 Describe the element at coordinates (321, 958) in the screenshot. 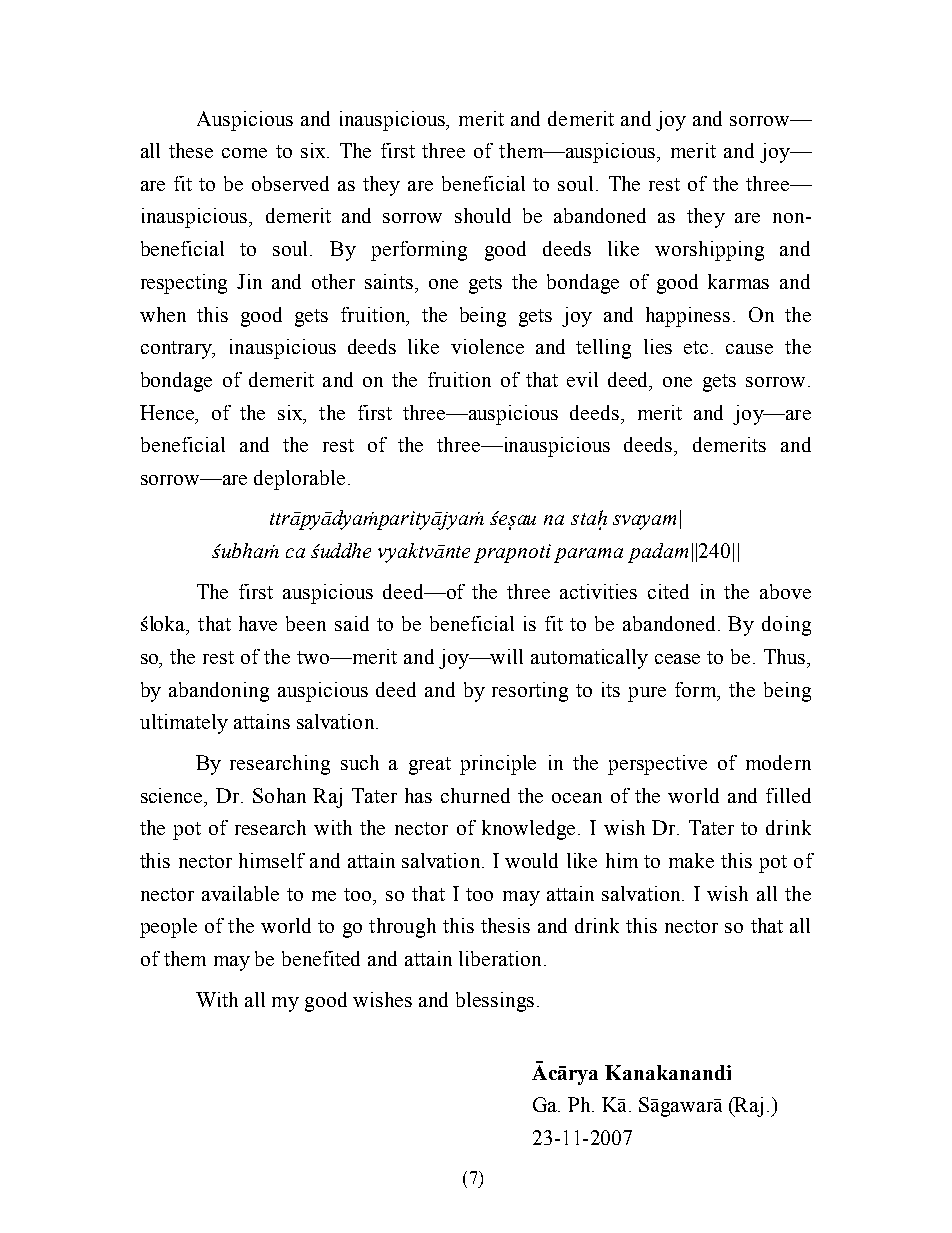

I see `benefited` at that location.
